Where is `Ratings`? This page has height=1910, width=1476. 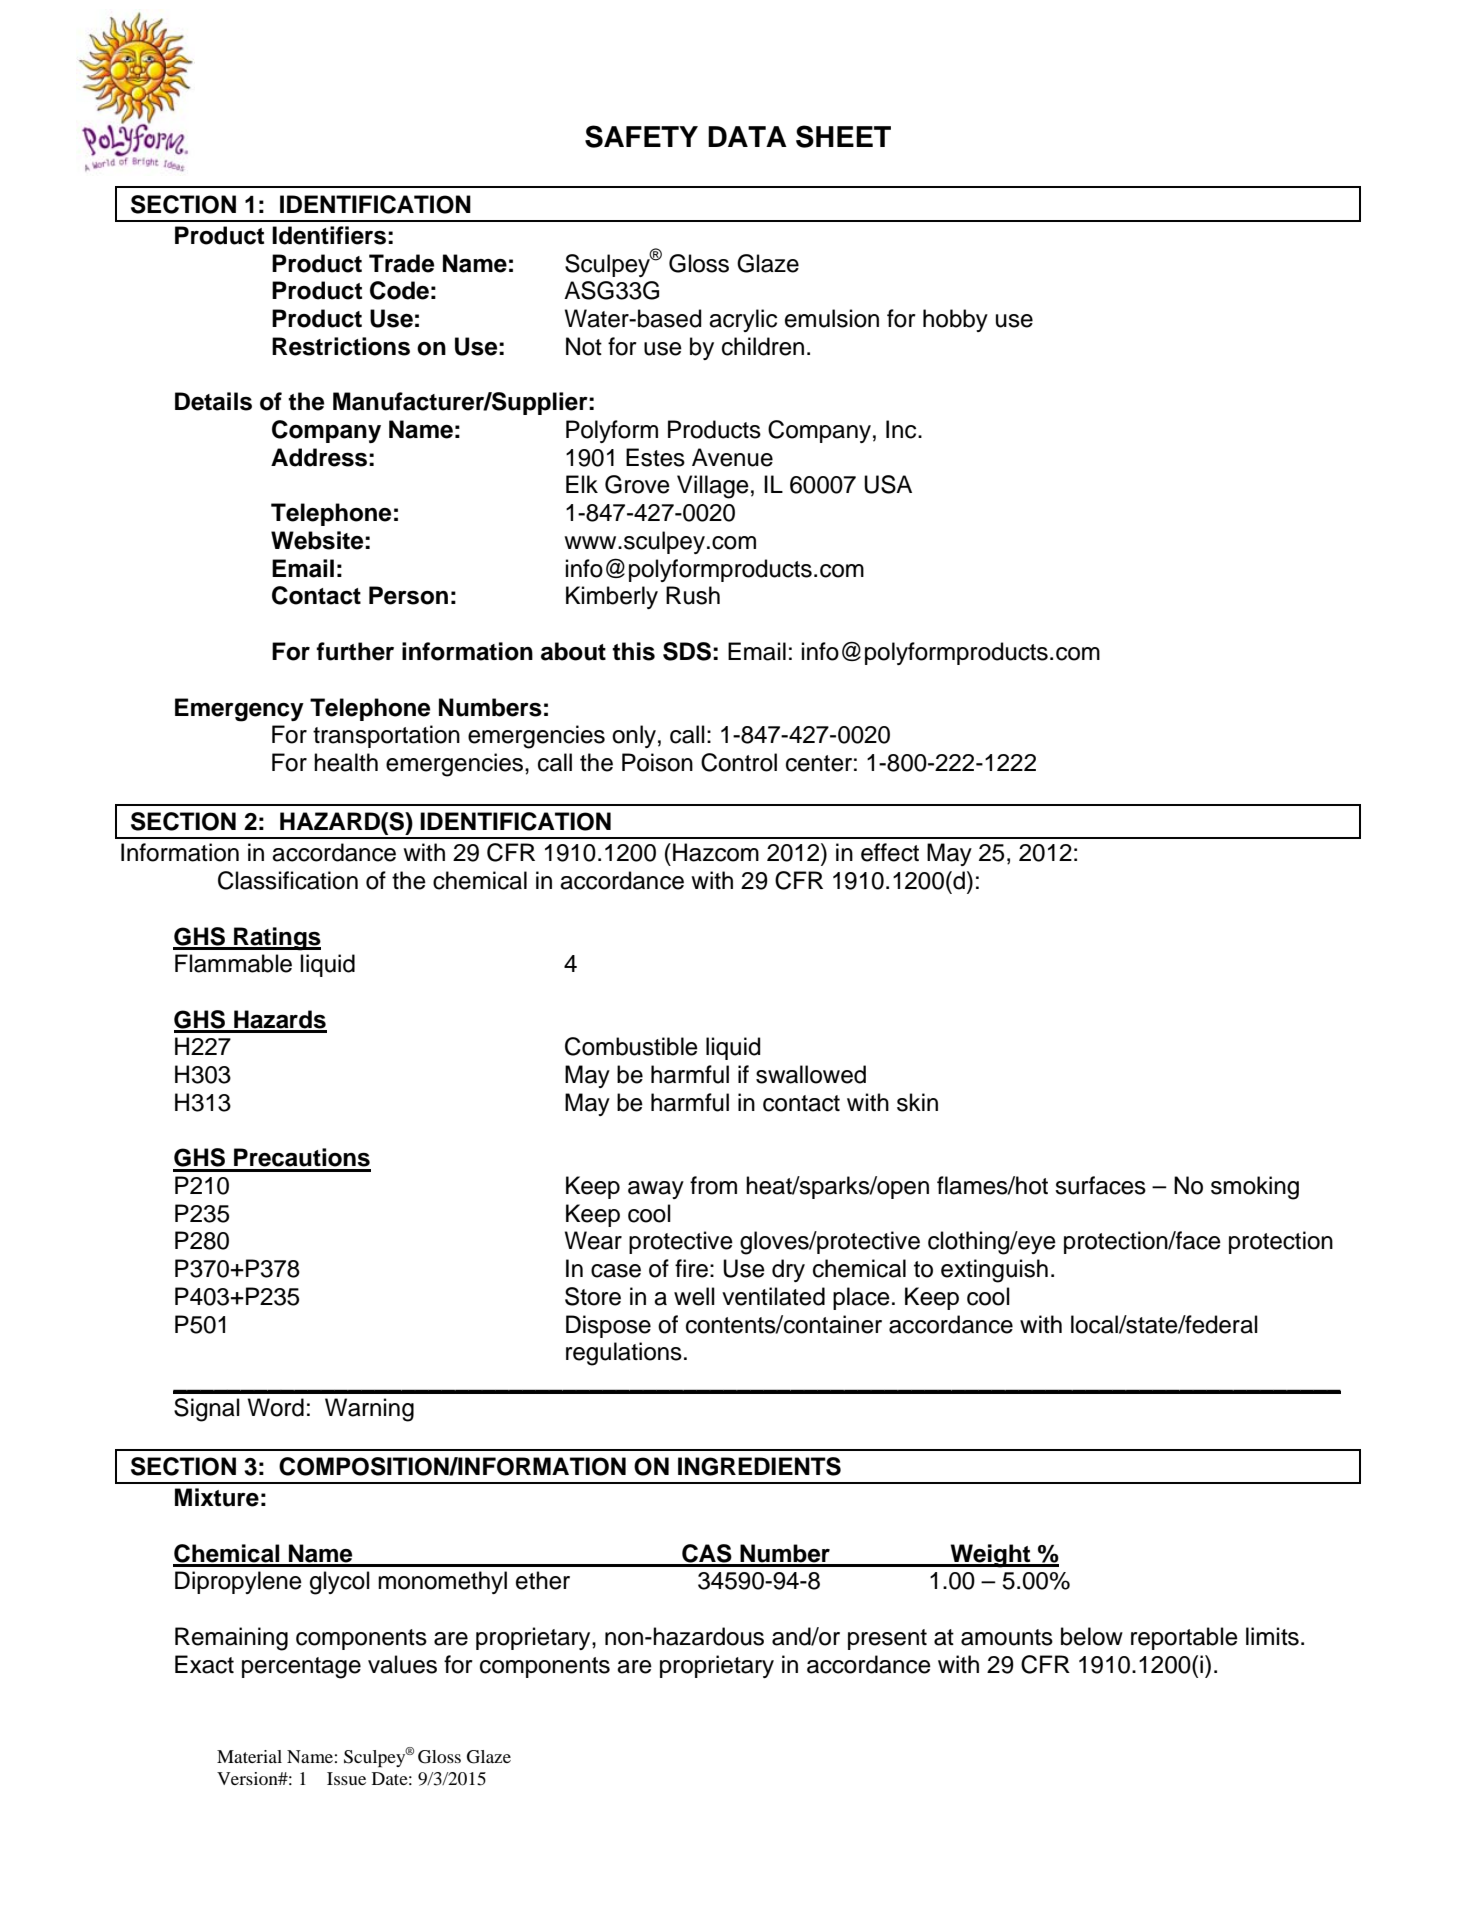
Ratings is located at coordinates (276, 939).
